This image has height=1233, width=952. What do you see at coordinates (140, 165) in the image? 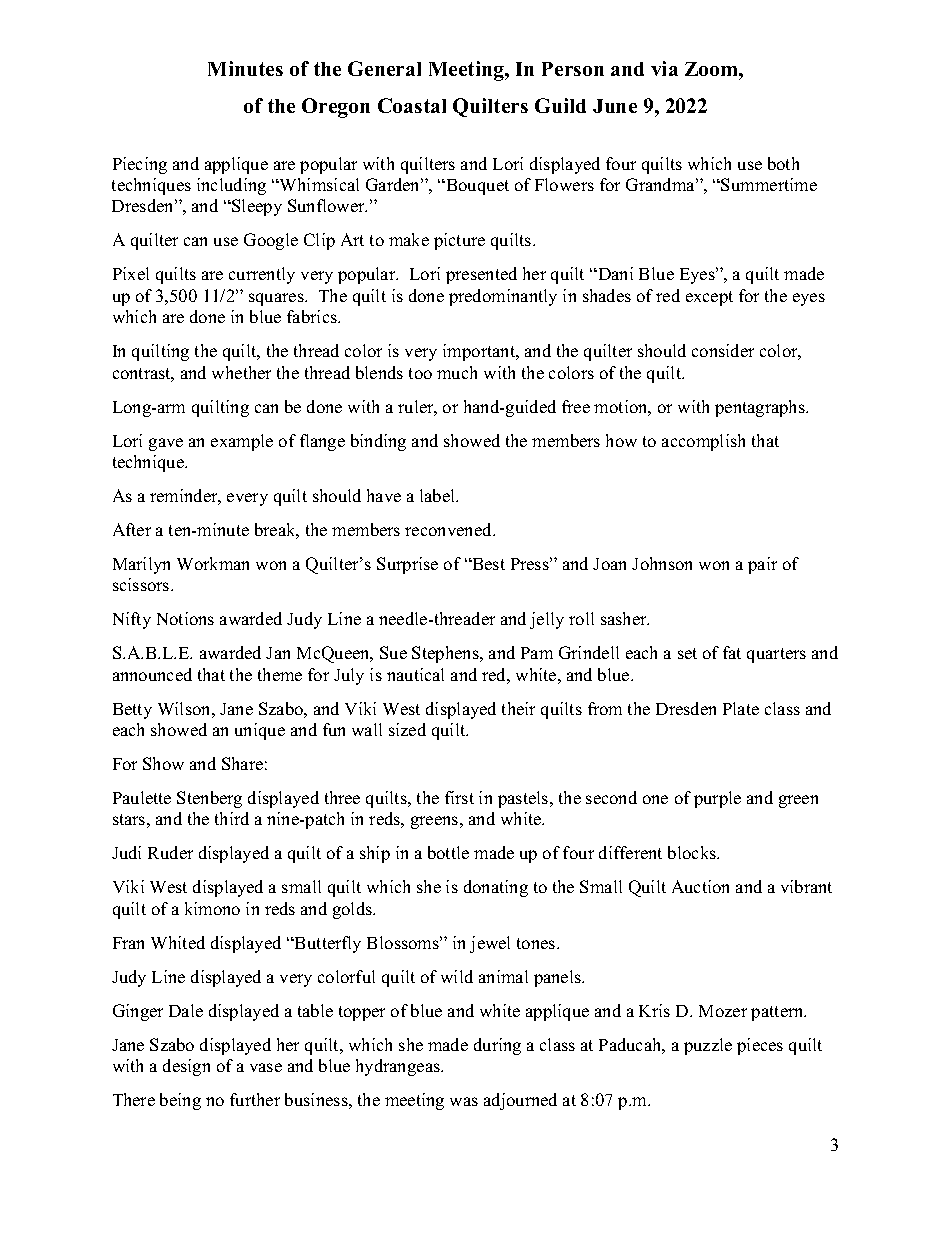
I see `Piecing` at bounding box center [140, 165].
